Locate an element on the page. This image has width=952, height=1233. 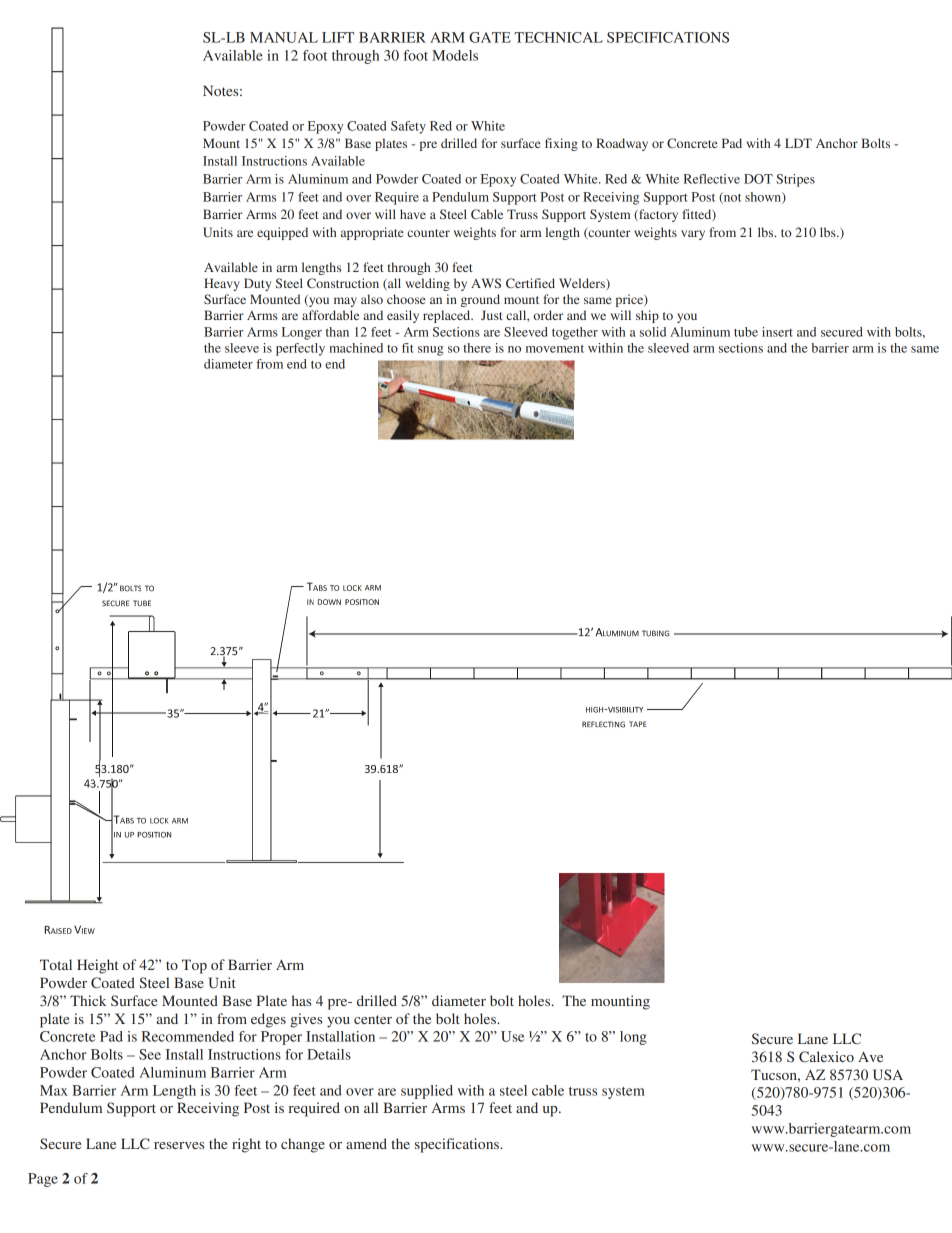
reserves is located at coordinates (179, 1145).
